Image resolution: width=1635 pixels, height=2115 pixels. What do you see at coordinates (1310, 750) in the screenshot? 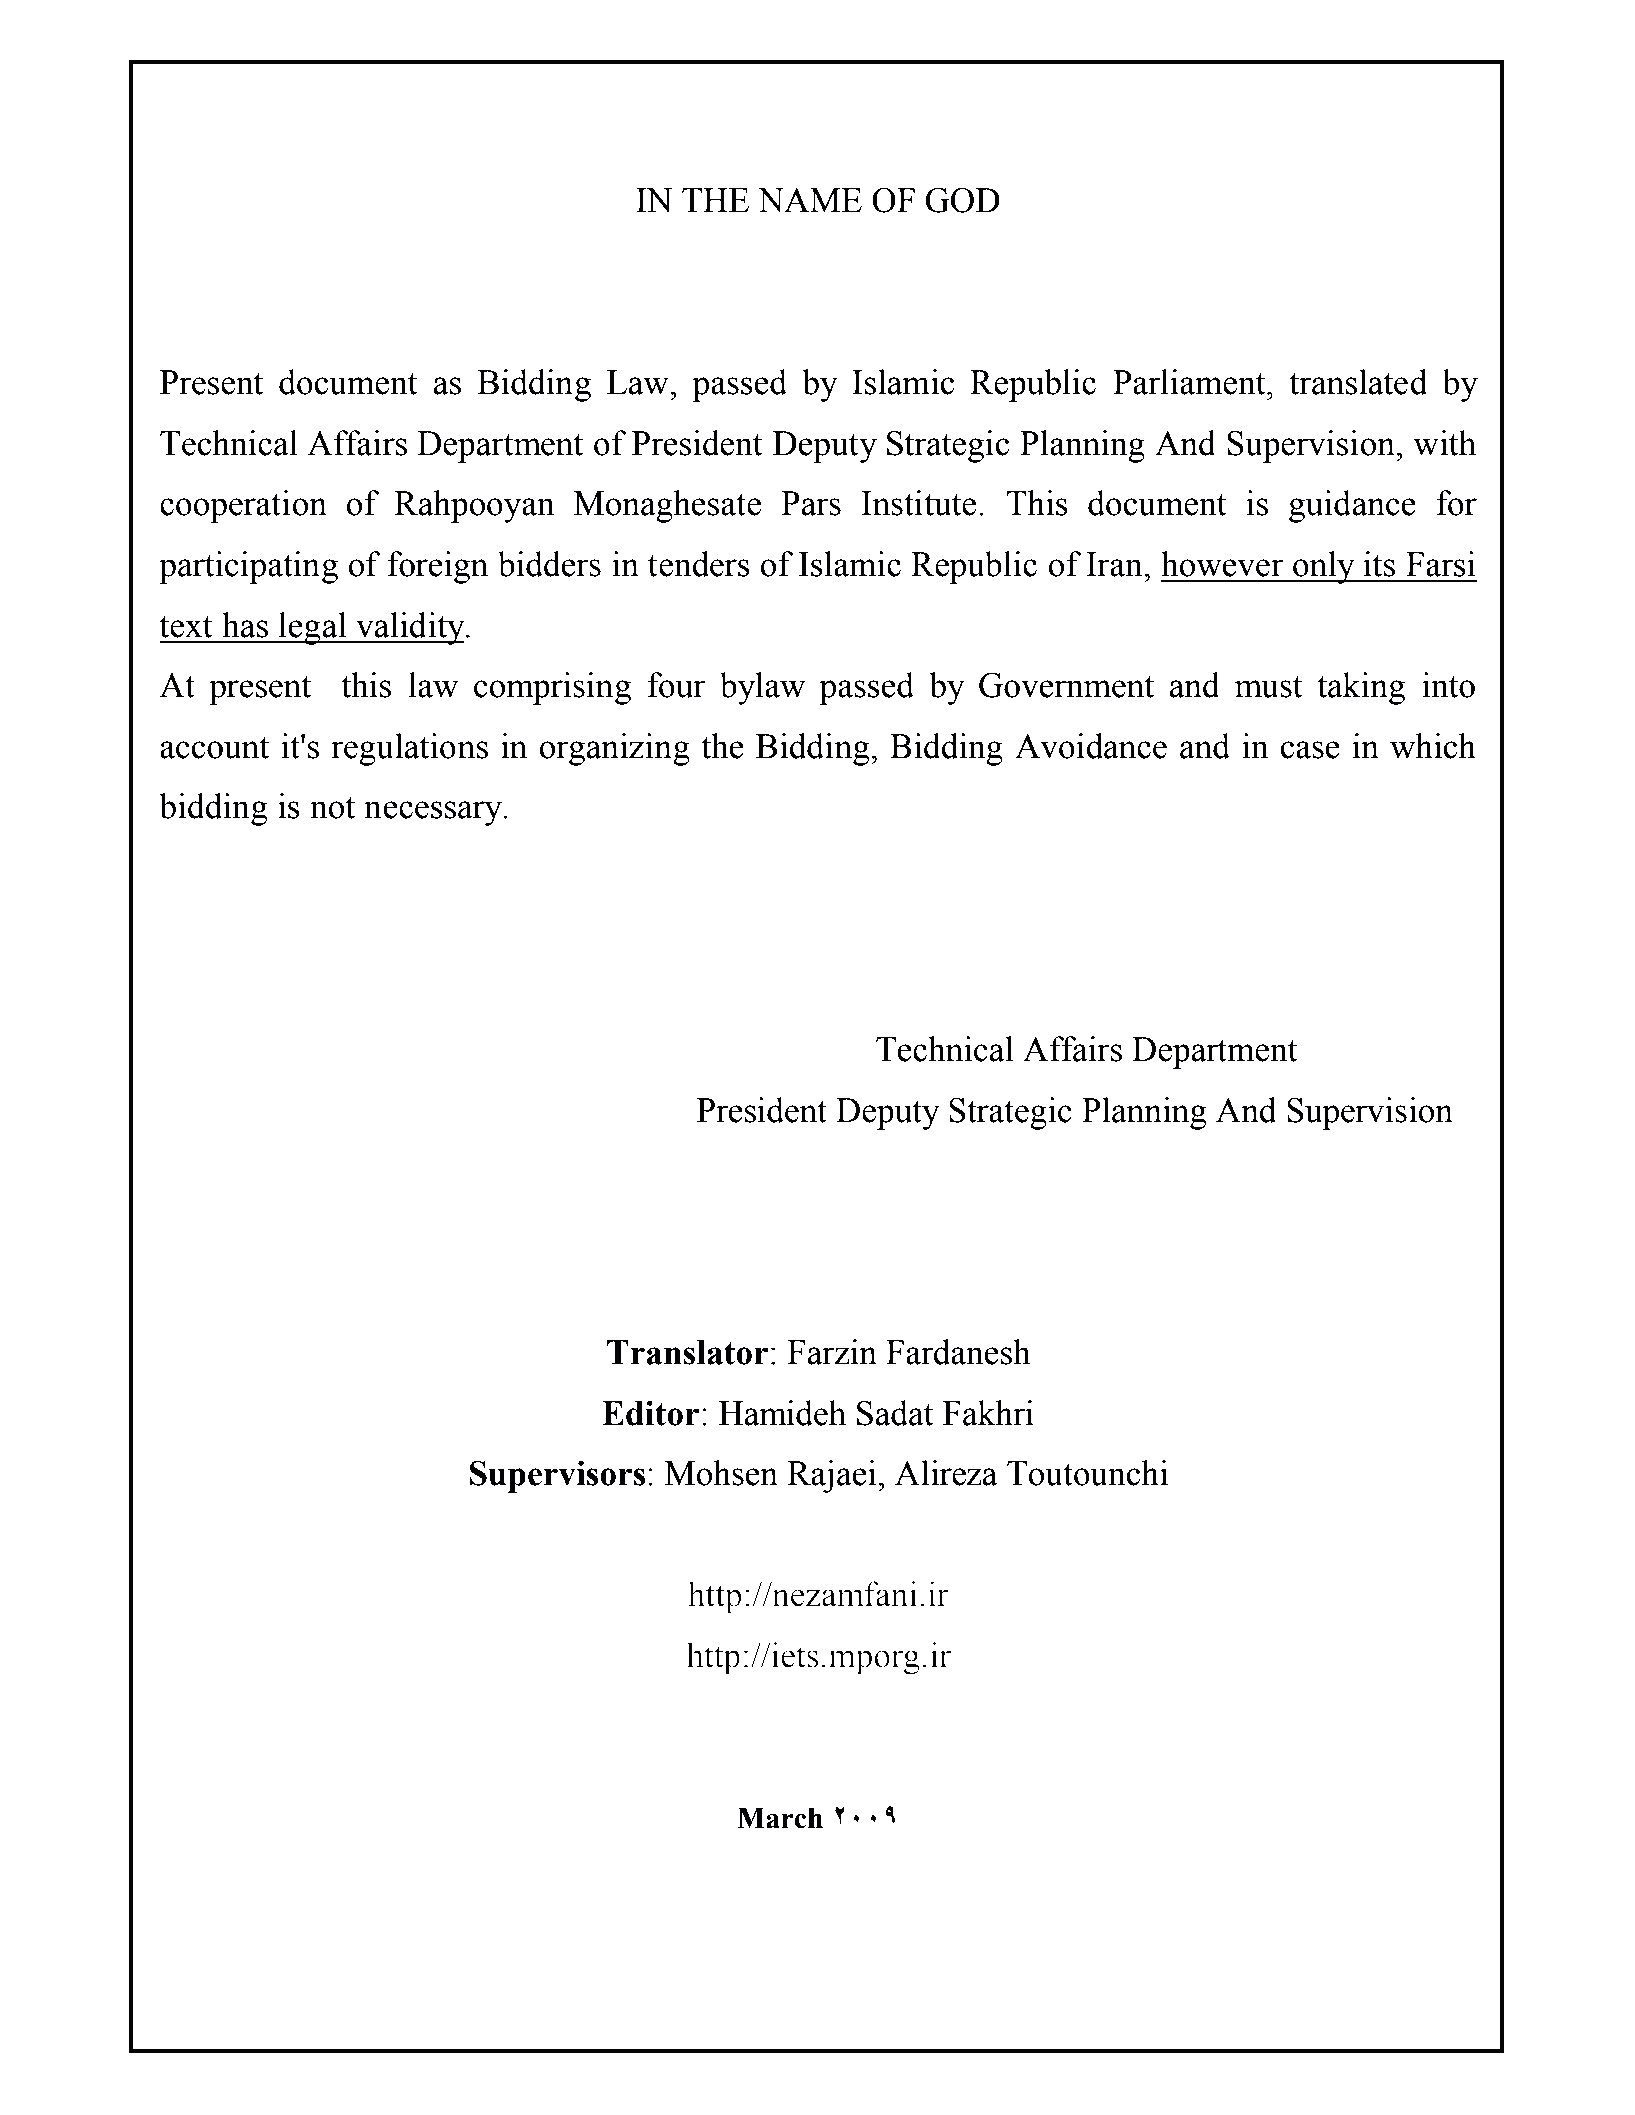
I see `case` at bounding box center [1310, 750].
